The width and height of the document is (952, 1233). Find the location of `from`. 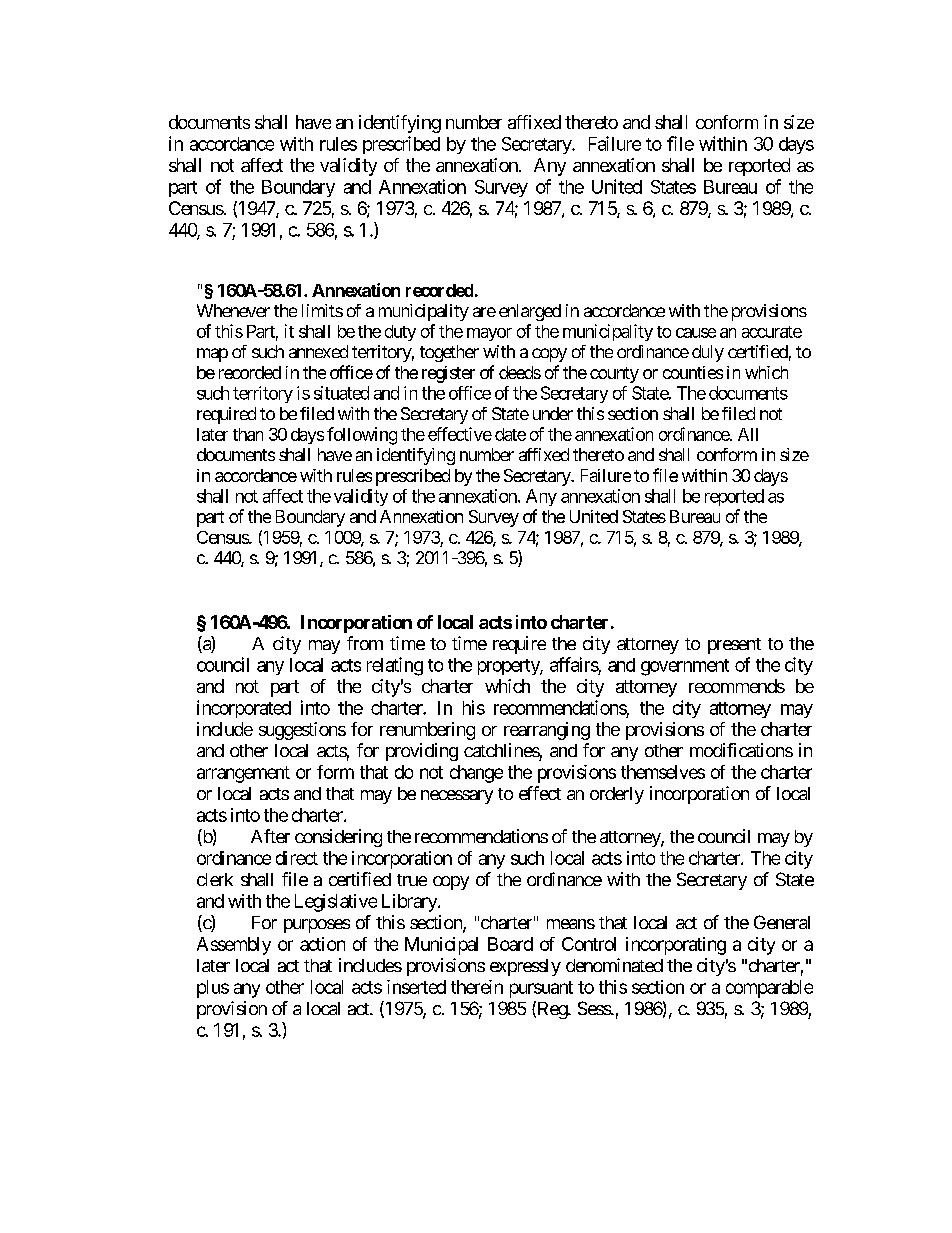

from is located at coordinates (365, 643).
